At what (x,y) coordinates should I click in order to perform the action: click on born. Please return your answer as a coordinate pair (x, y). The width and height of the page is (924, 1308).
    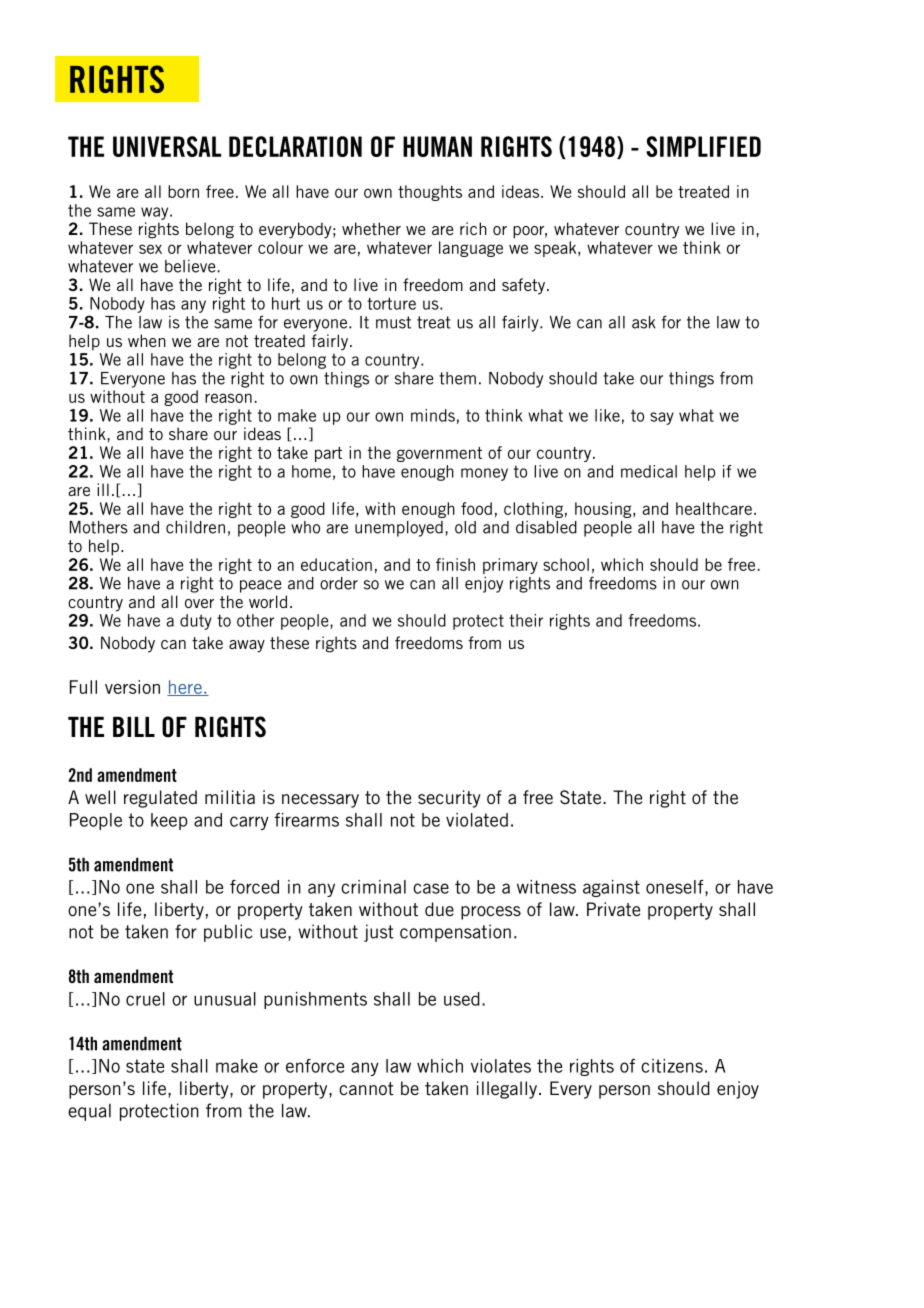
    Looking at the image, I should click on (183, 191).
